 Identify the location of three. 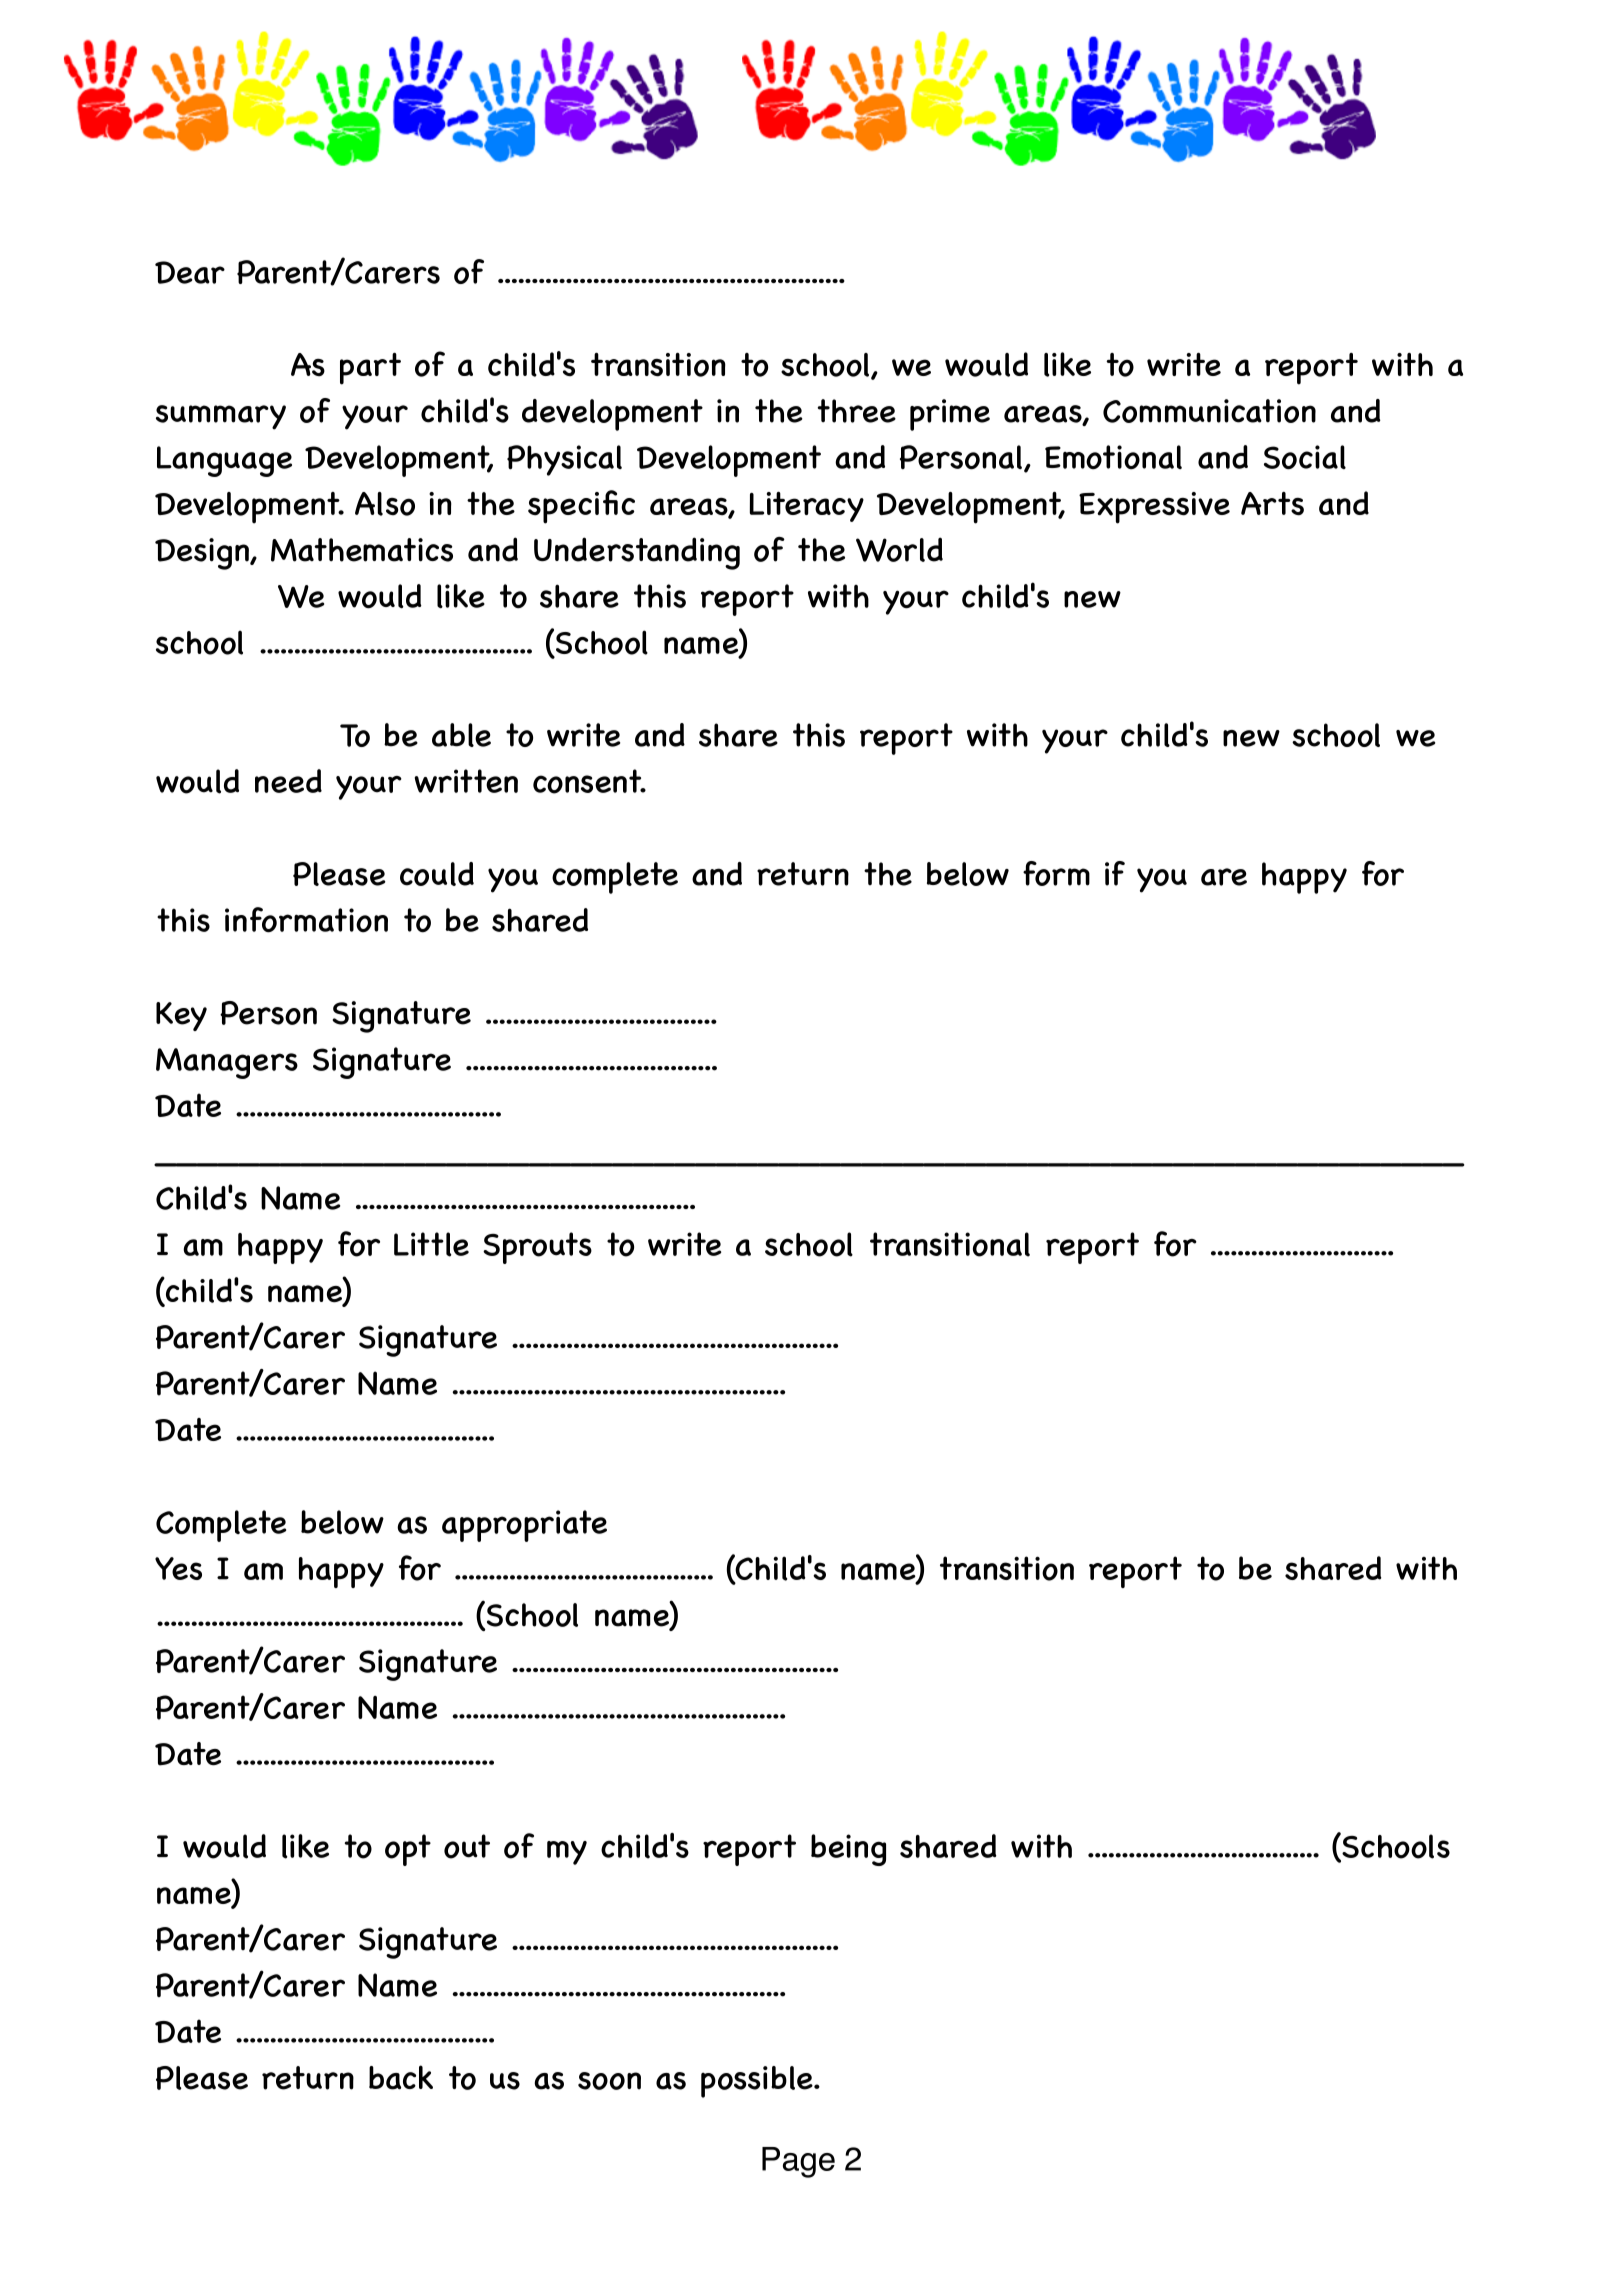
(856, 411).
